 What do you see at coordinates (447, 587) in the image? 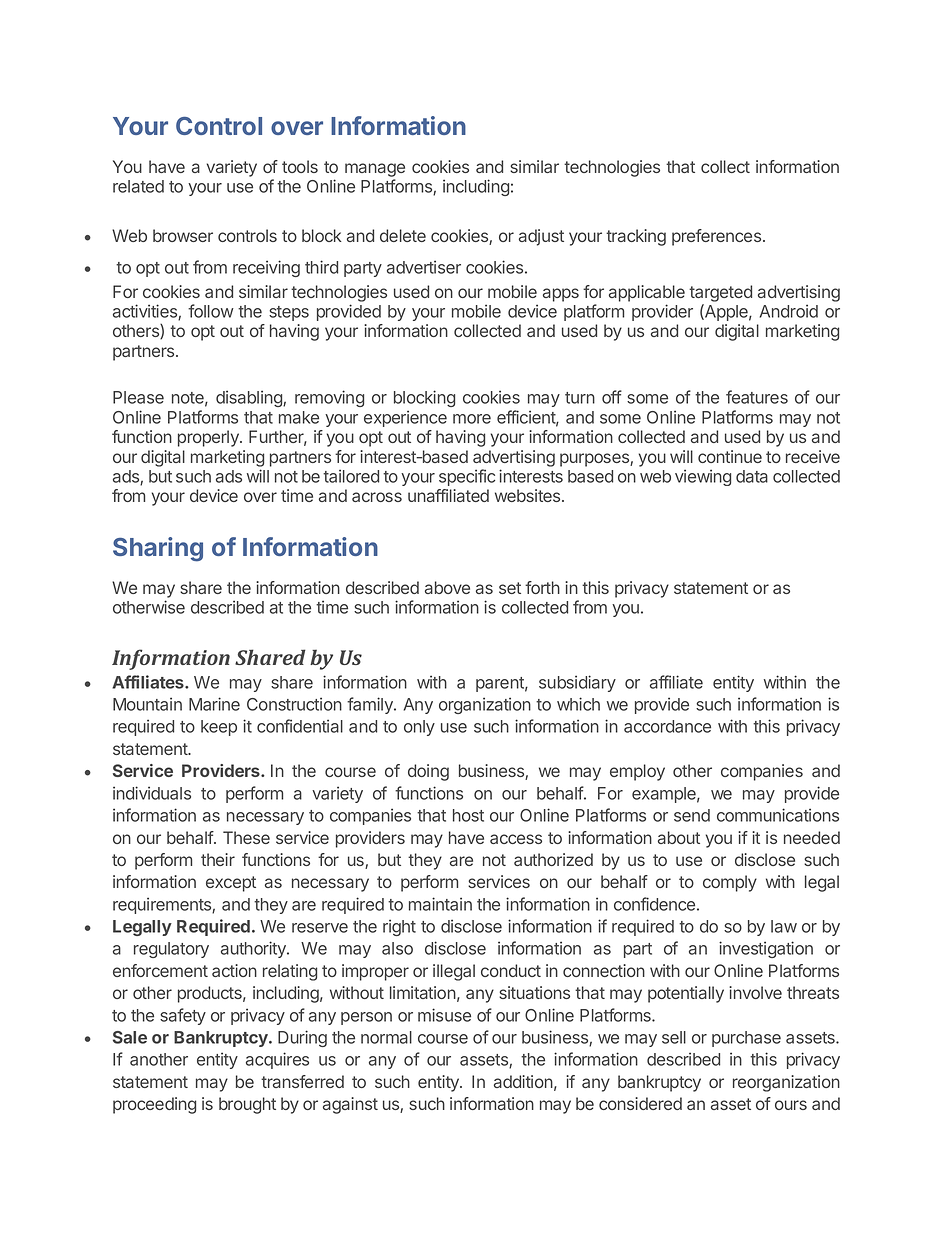
I see `above` at bounding box center [447, 587].
